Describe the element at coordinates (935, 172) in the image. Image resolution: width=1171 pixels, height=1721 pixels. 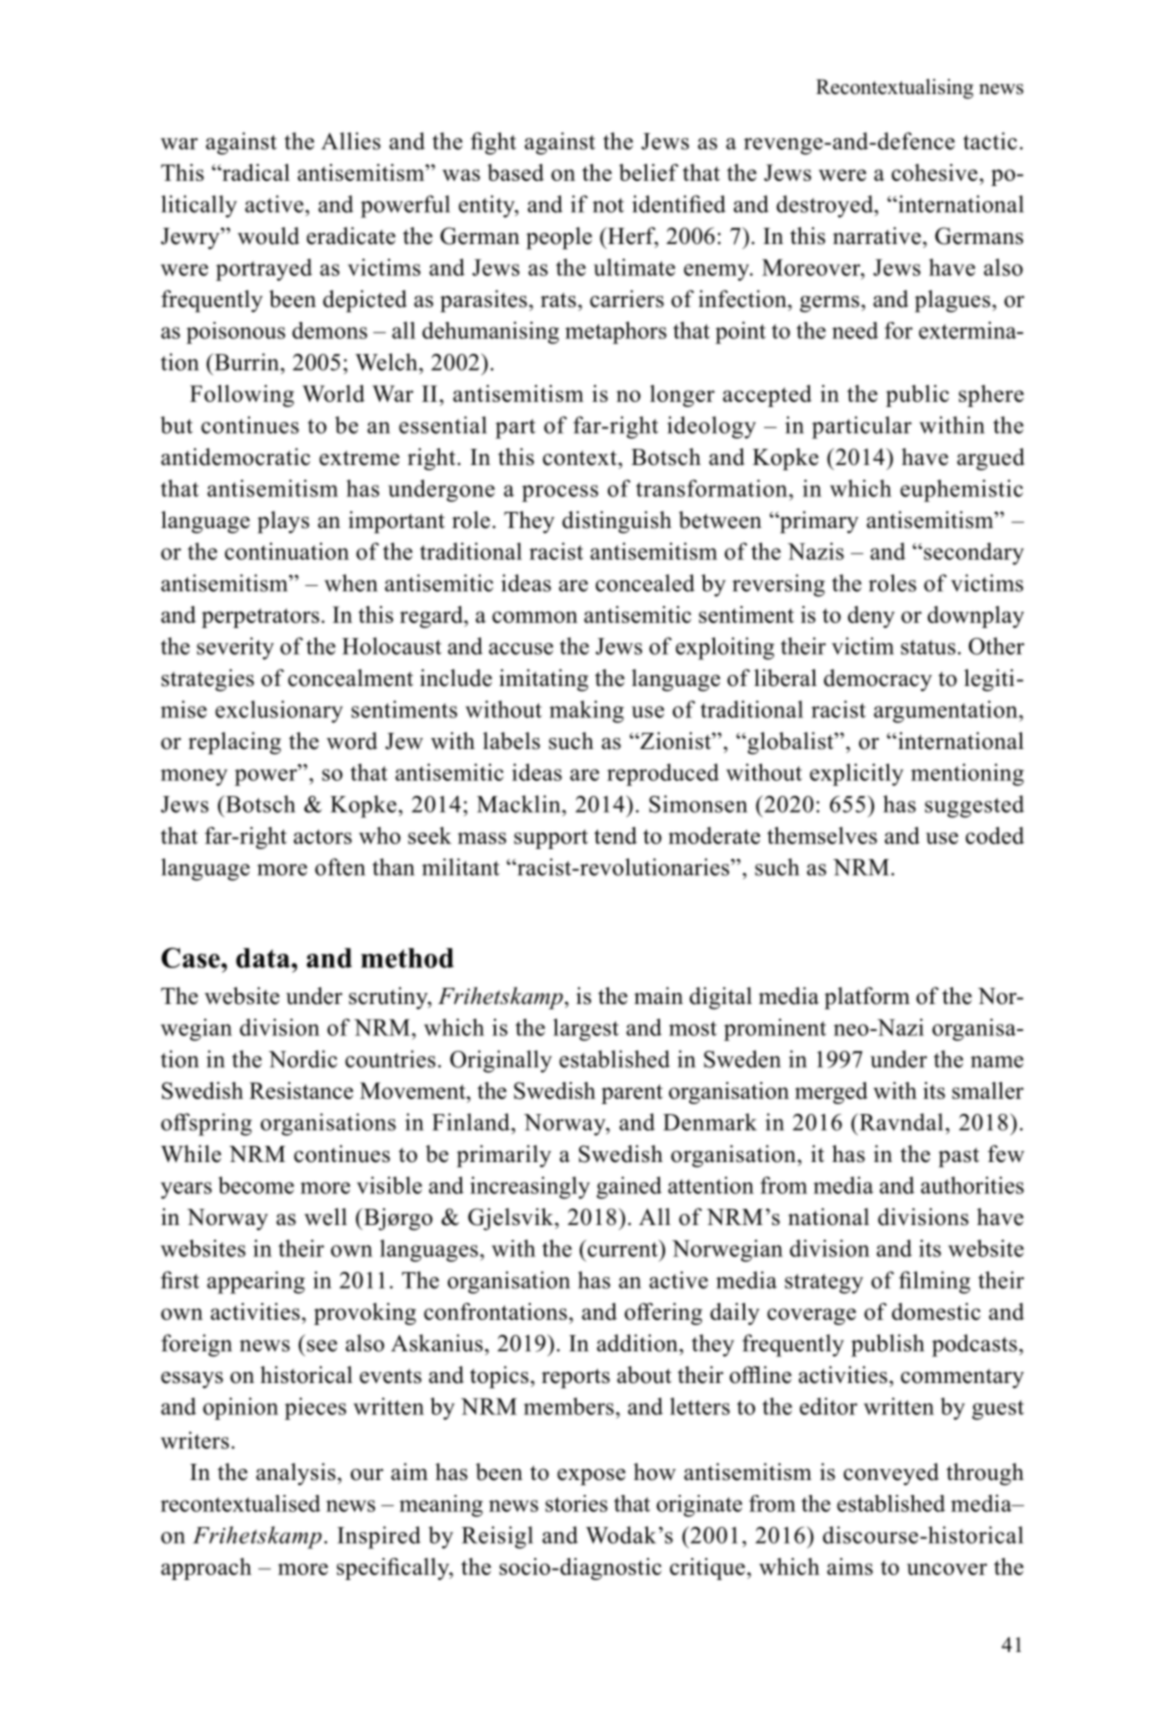
I see `cohesive` at that location.
